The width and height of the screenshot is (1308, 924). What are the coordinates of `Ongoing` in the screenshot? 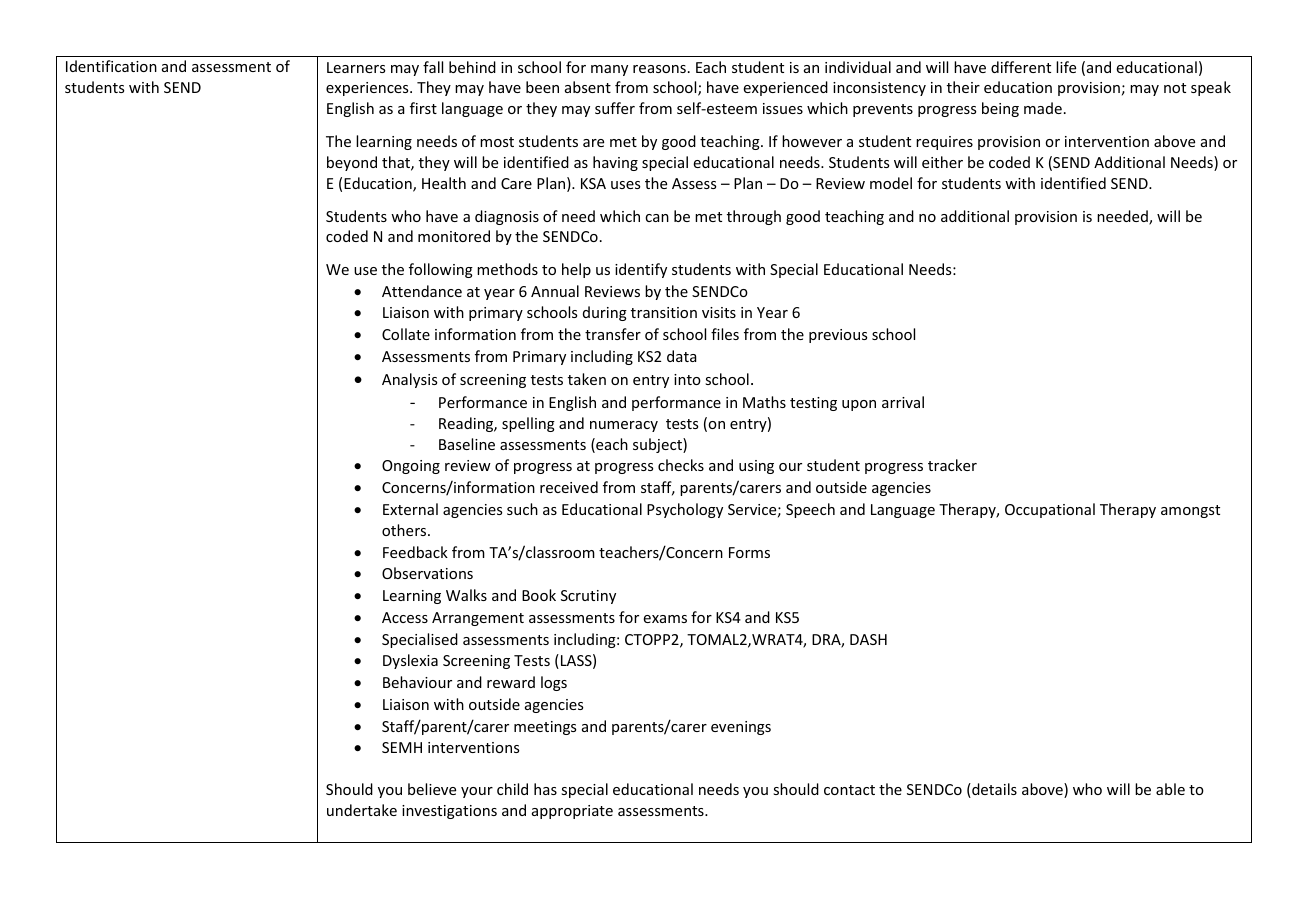 It's located at (411, 467).
